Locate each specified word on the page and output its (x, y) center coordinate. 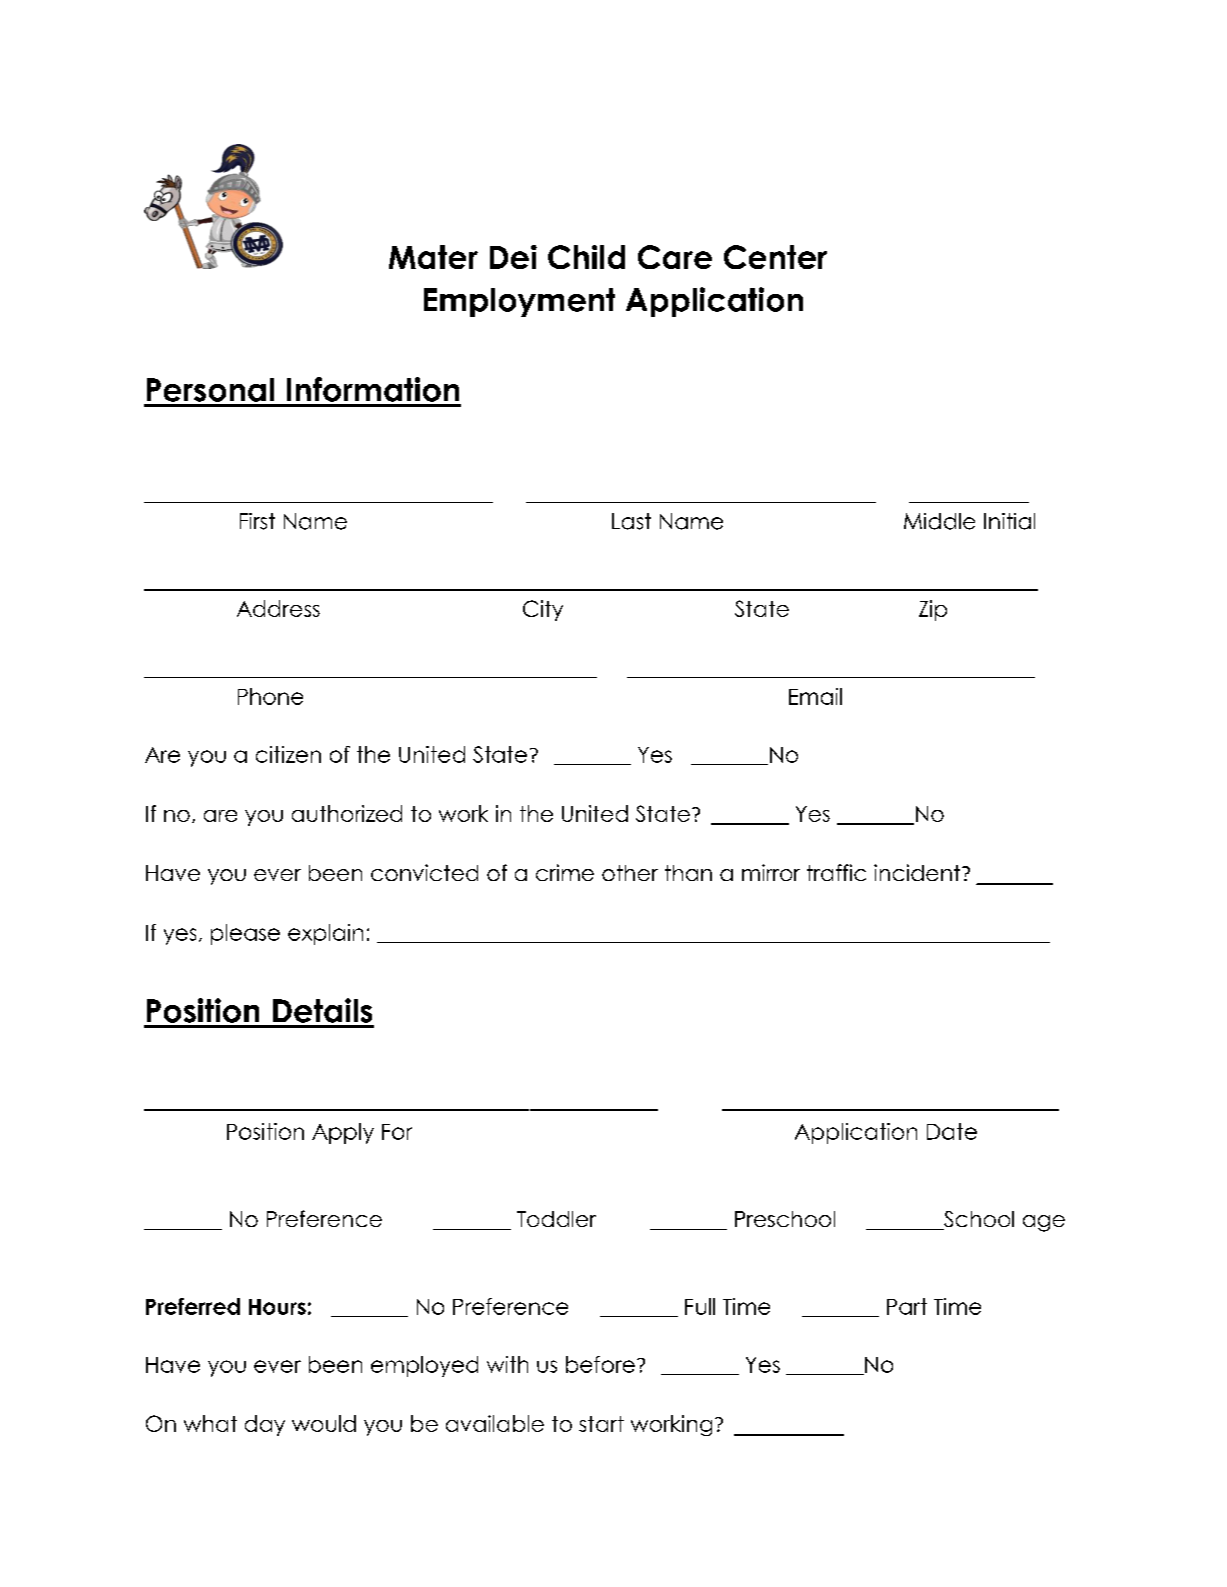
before (600, 1364)
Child (586, 257)
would (324, 1423)
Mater (433, 257)
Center (775, 257)
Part (907, 1306)
